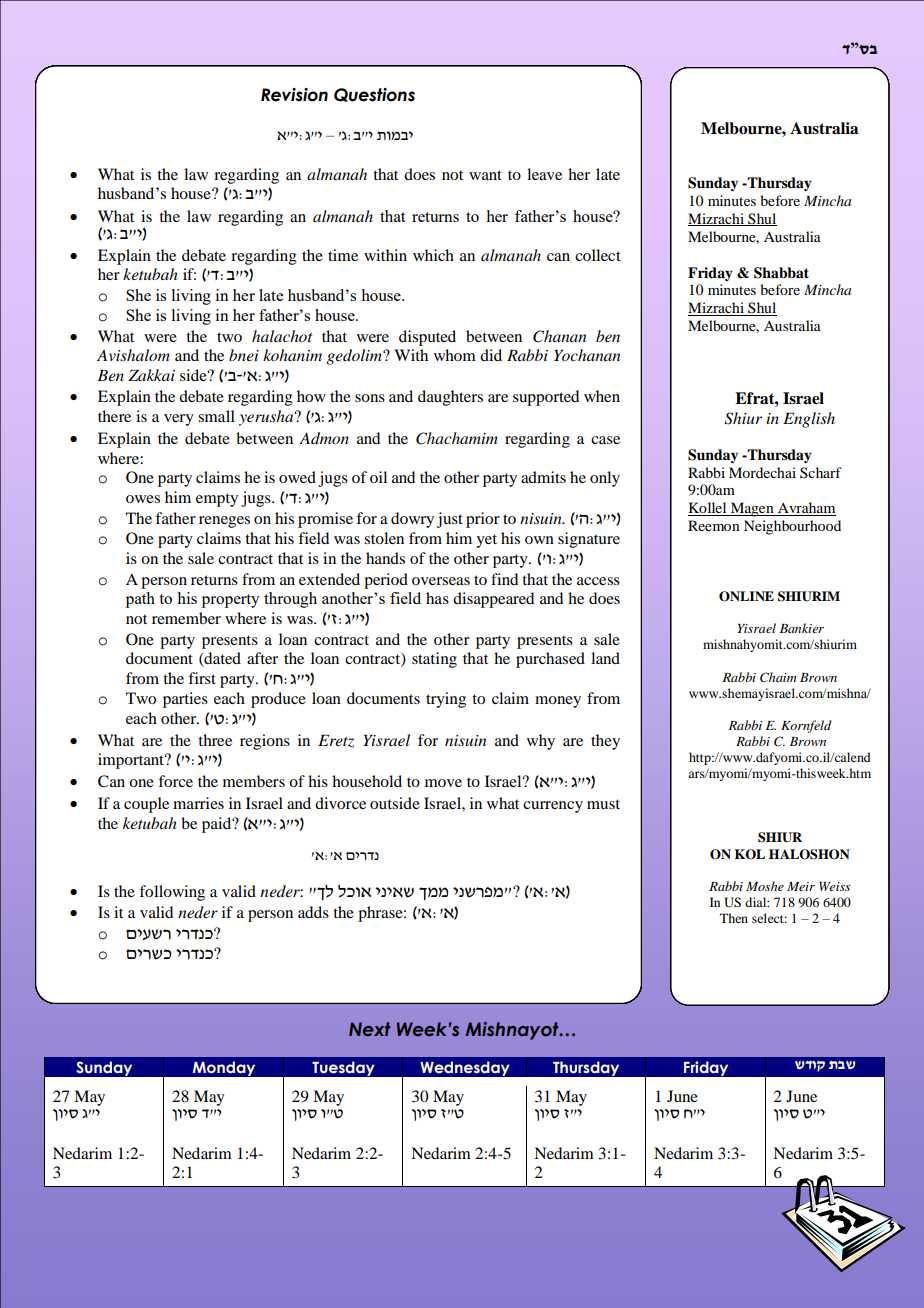  Describe the element at coordinates (386, 581) in the page. I see `period` at that location.
